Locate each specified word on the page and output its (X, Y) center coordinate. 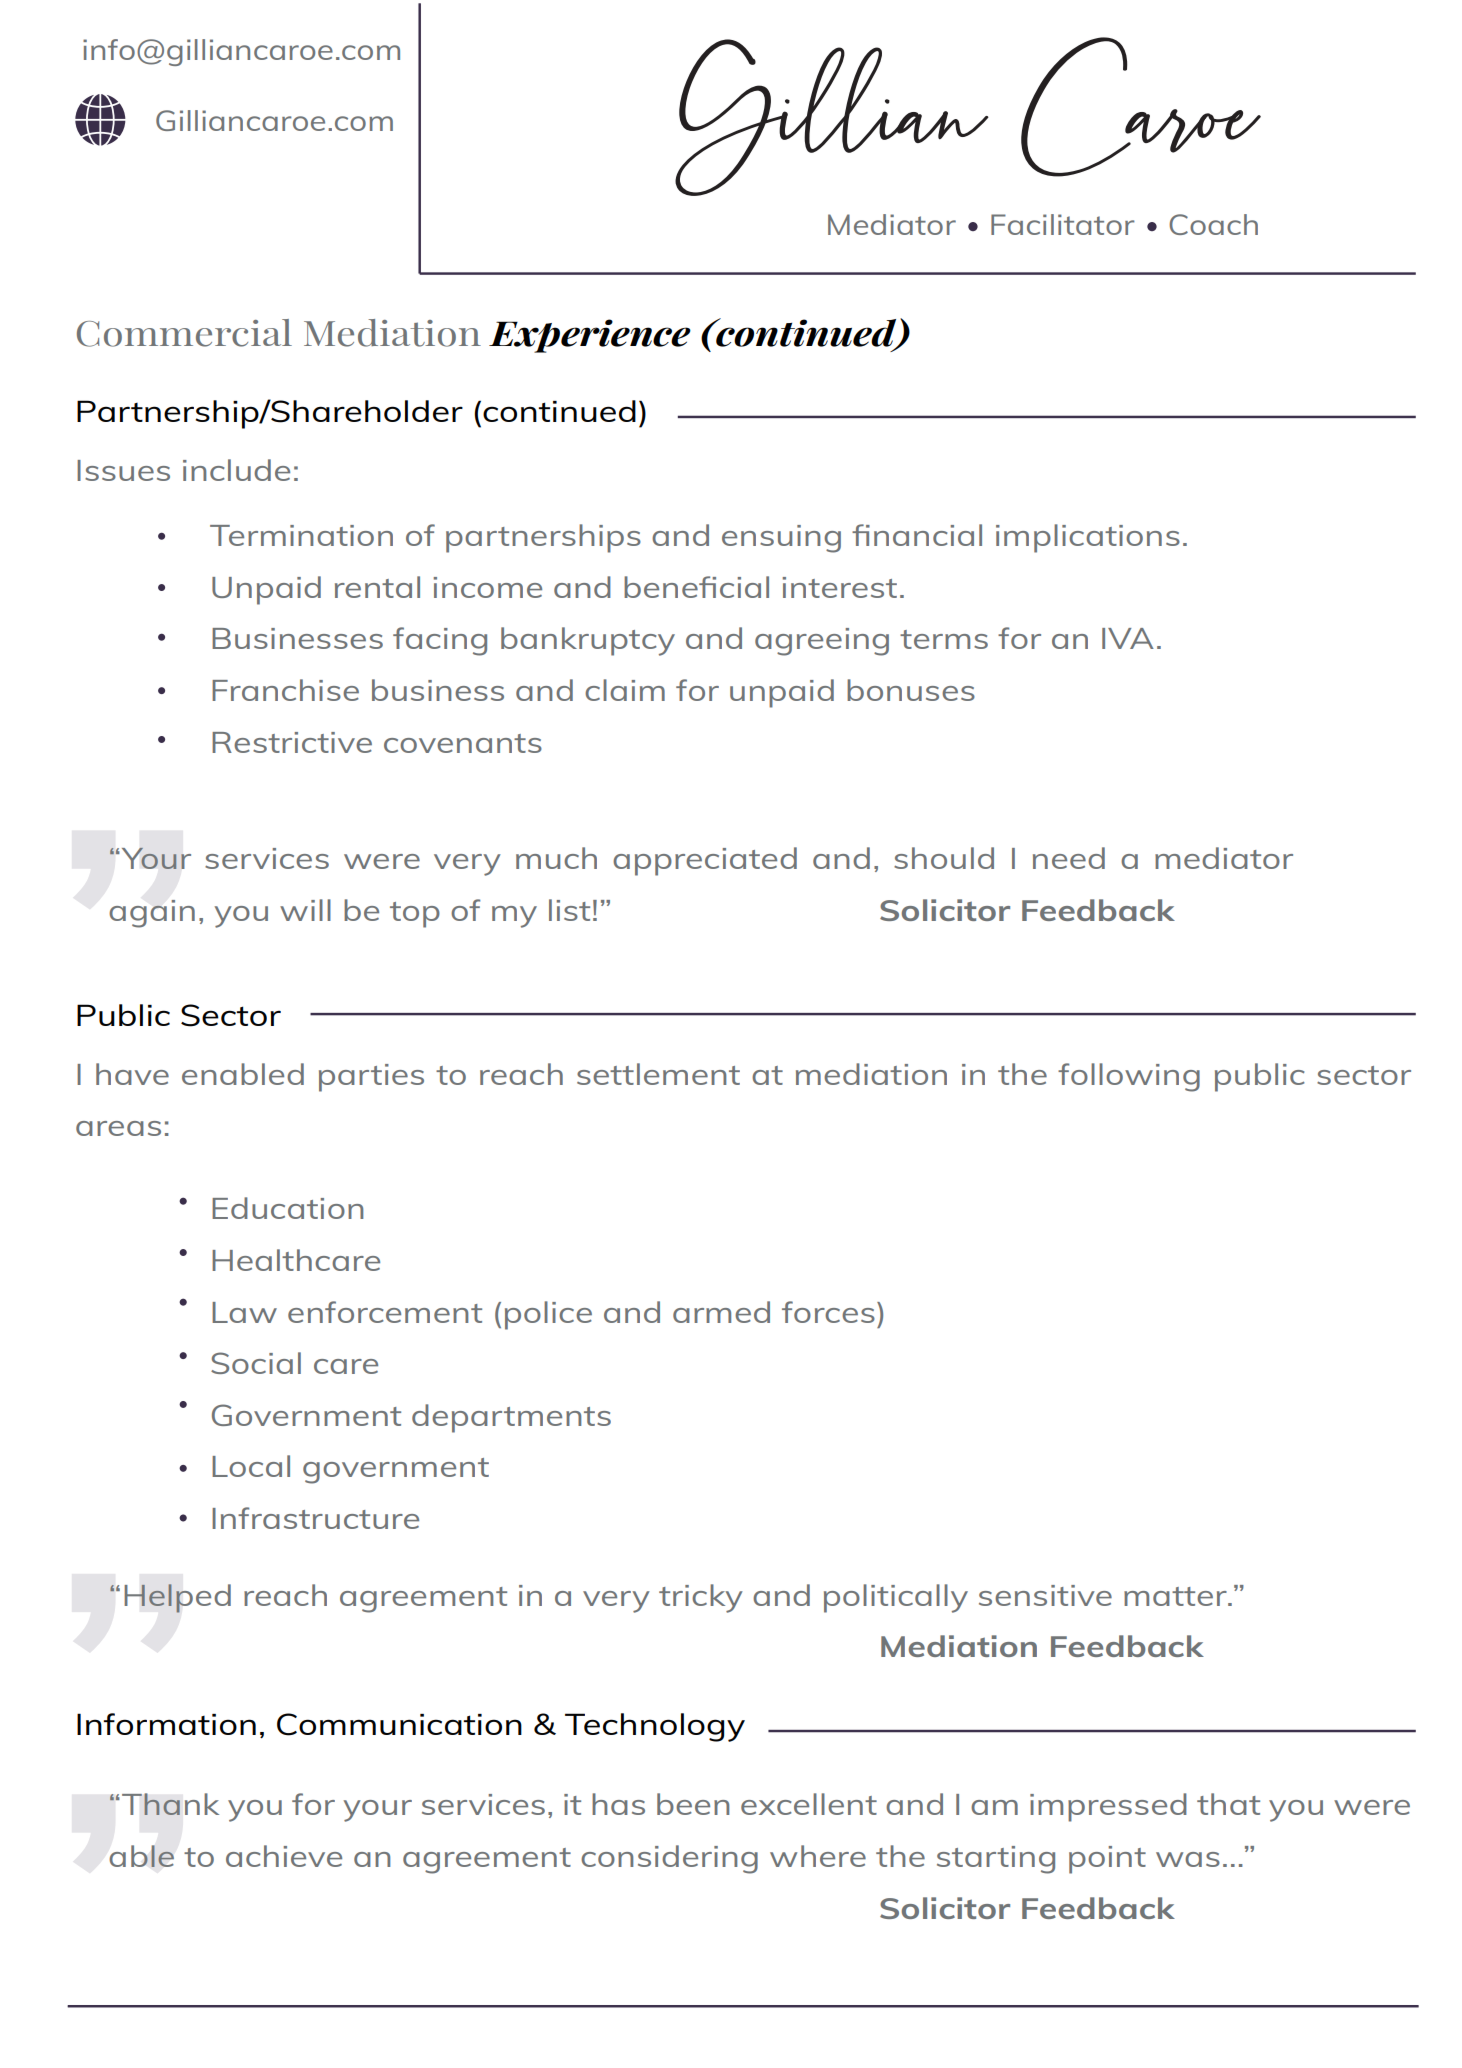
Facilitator (1063, 224)
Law (244, 1312)
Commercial (184, 333)
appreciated (705, 861)
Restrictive (292, 742)
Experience (590, 336)
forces (828, 1312)
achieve (284, 1856)
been (693, 1804)
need (1069, 858)
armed (721, 1312)
